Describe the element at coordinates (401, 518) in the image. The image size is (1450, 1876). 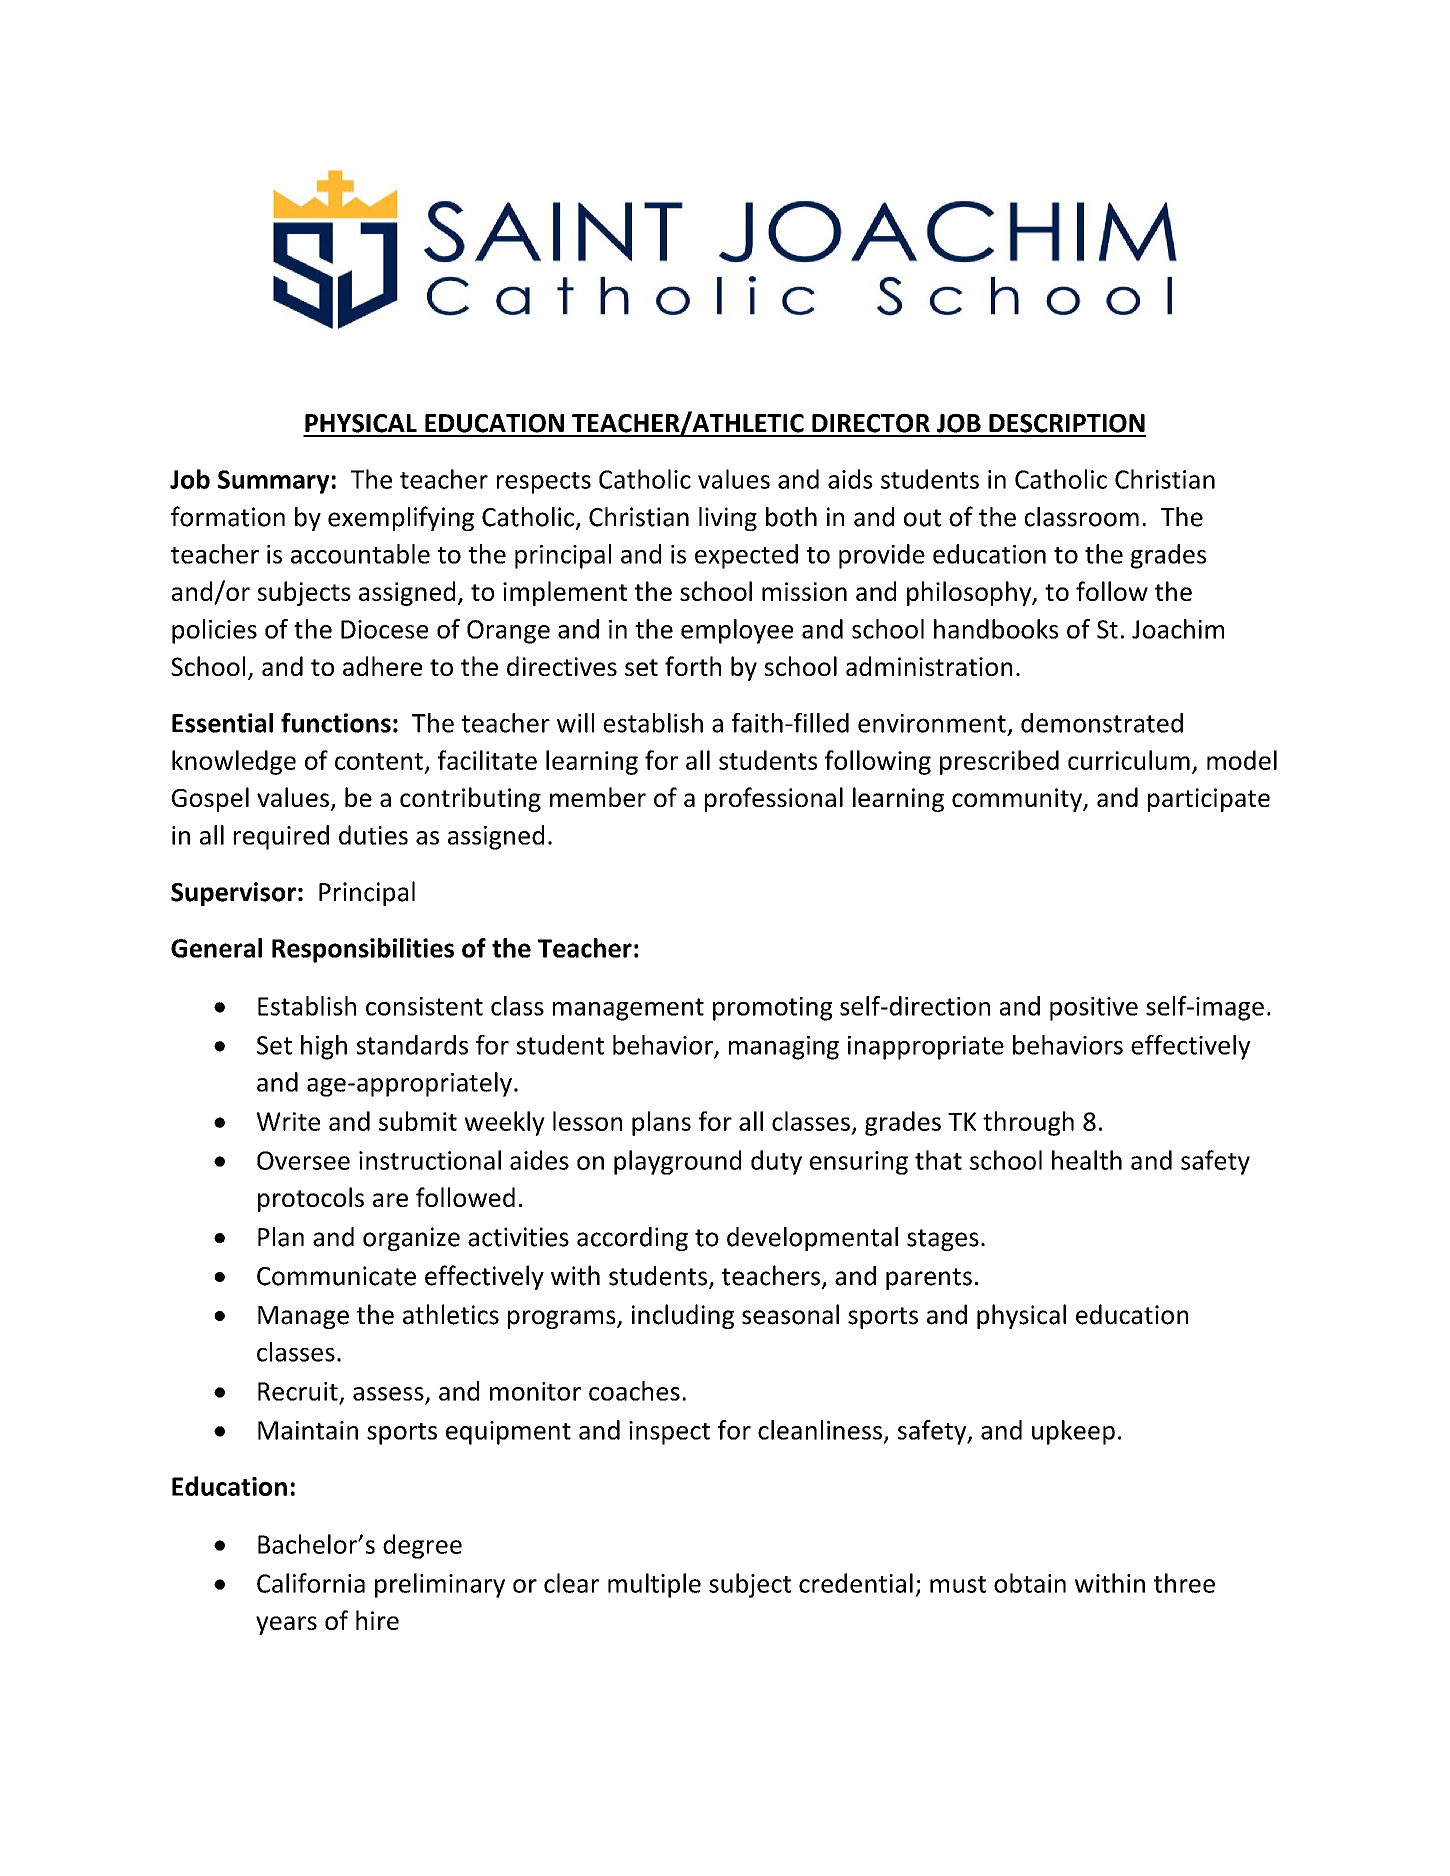
I see `exemplifying` at that location.
